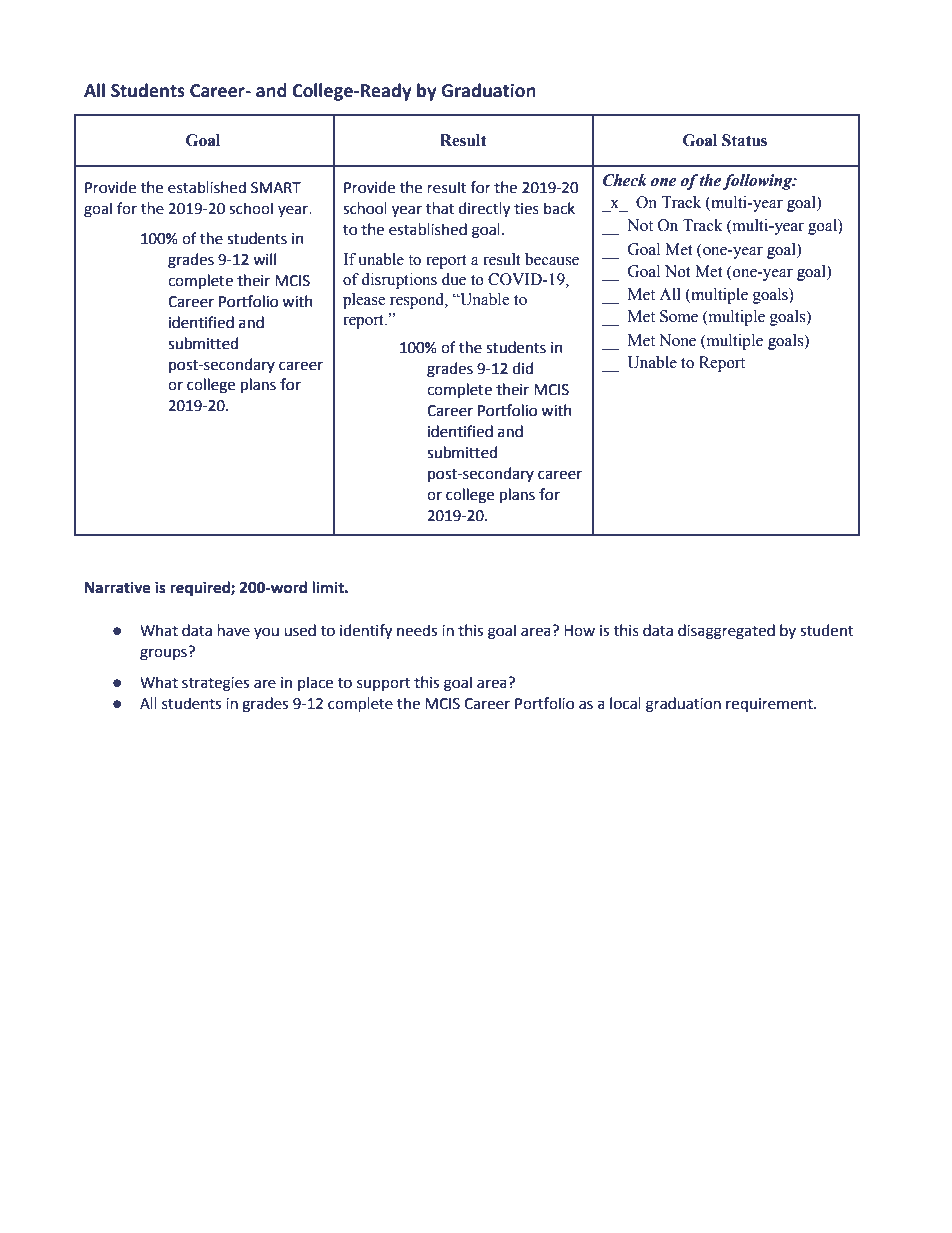 Image resolution: width=952 pixels, height=1233 pixels. I want to click on did, so click(523, 368).
